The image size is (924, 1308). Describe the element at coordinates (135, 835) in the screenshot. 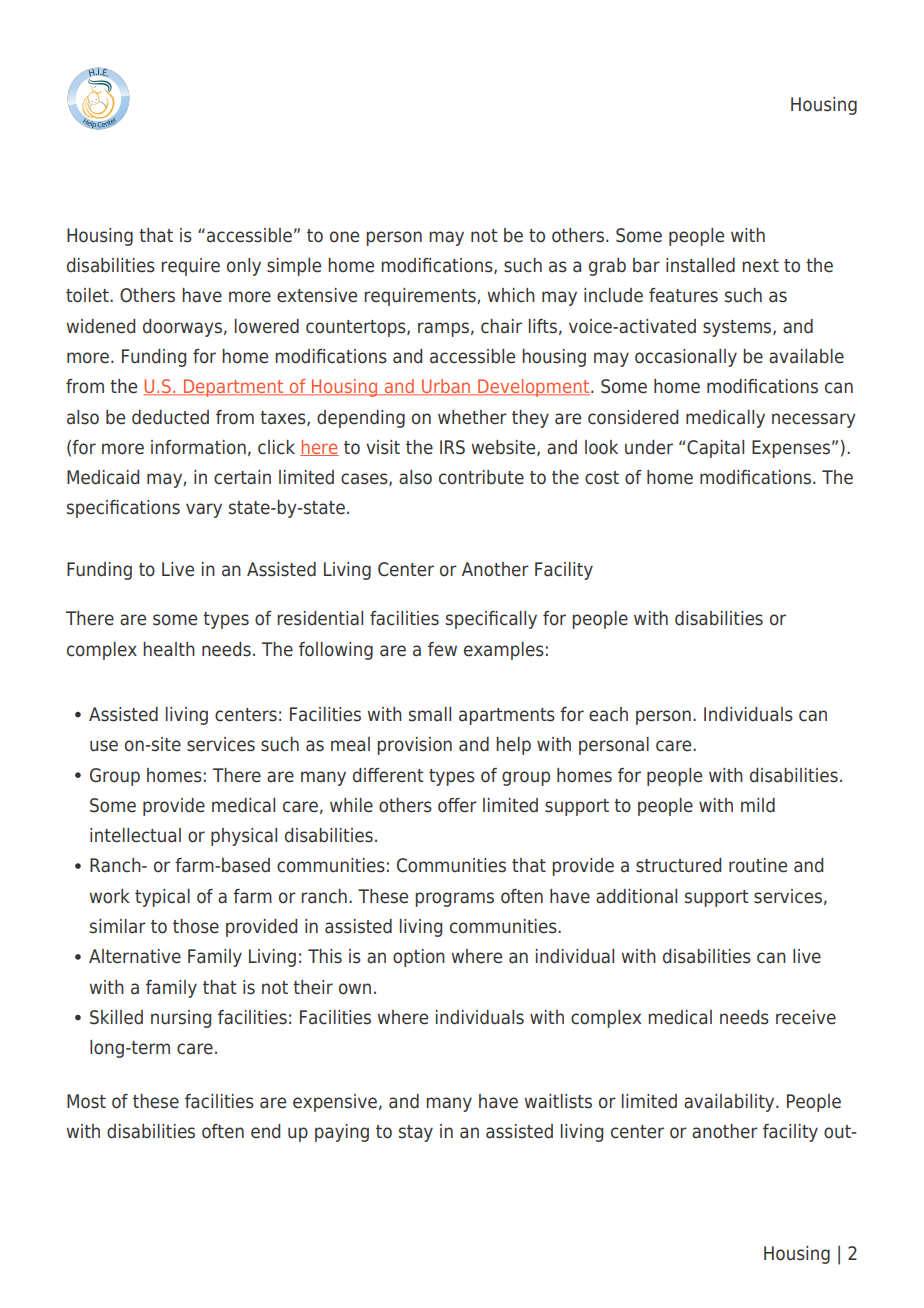

I see `intellectual` at that location.
